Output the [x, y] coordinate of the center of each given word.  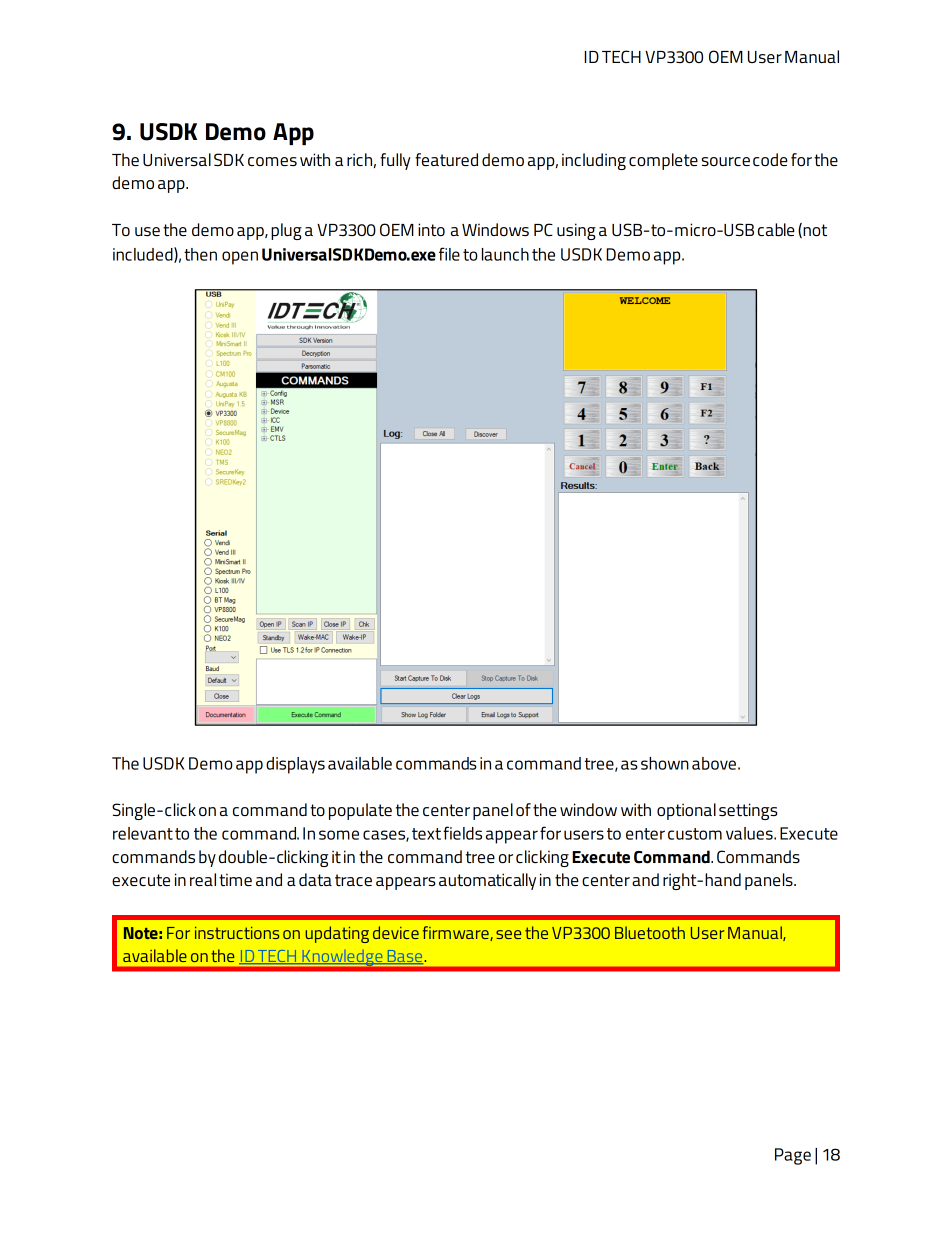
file [449, 254]
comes [272, 161]
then [200, 254]
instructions [237, 933]
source [725, 161]
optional [686, 811]
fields [462, 833]
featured [446, 159]
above [714, 763]
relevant [143, 833]
